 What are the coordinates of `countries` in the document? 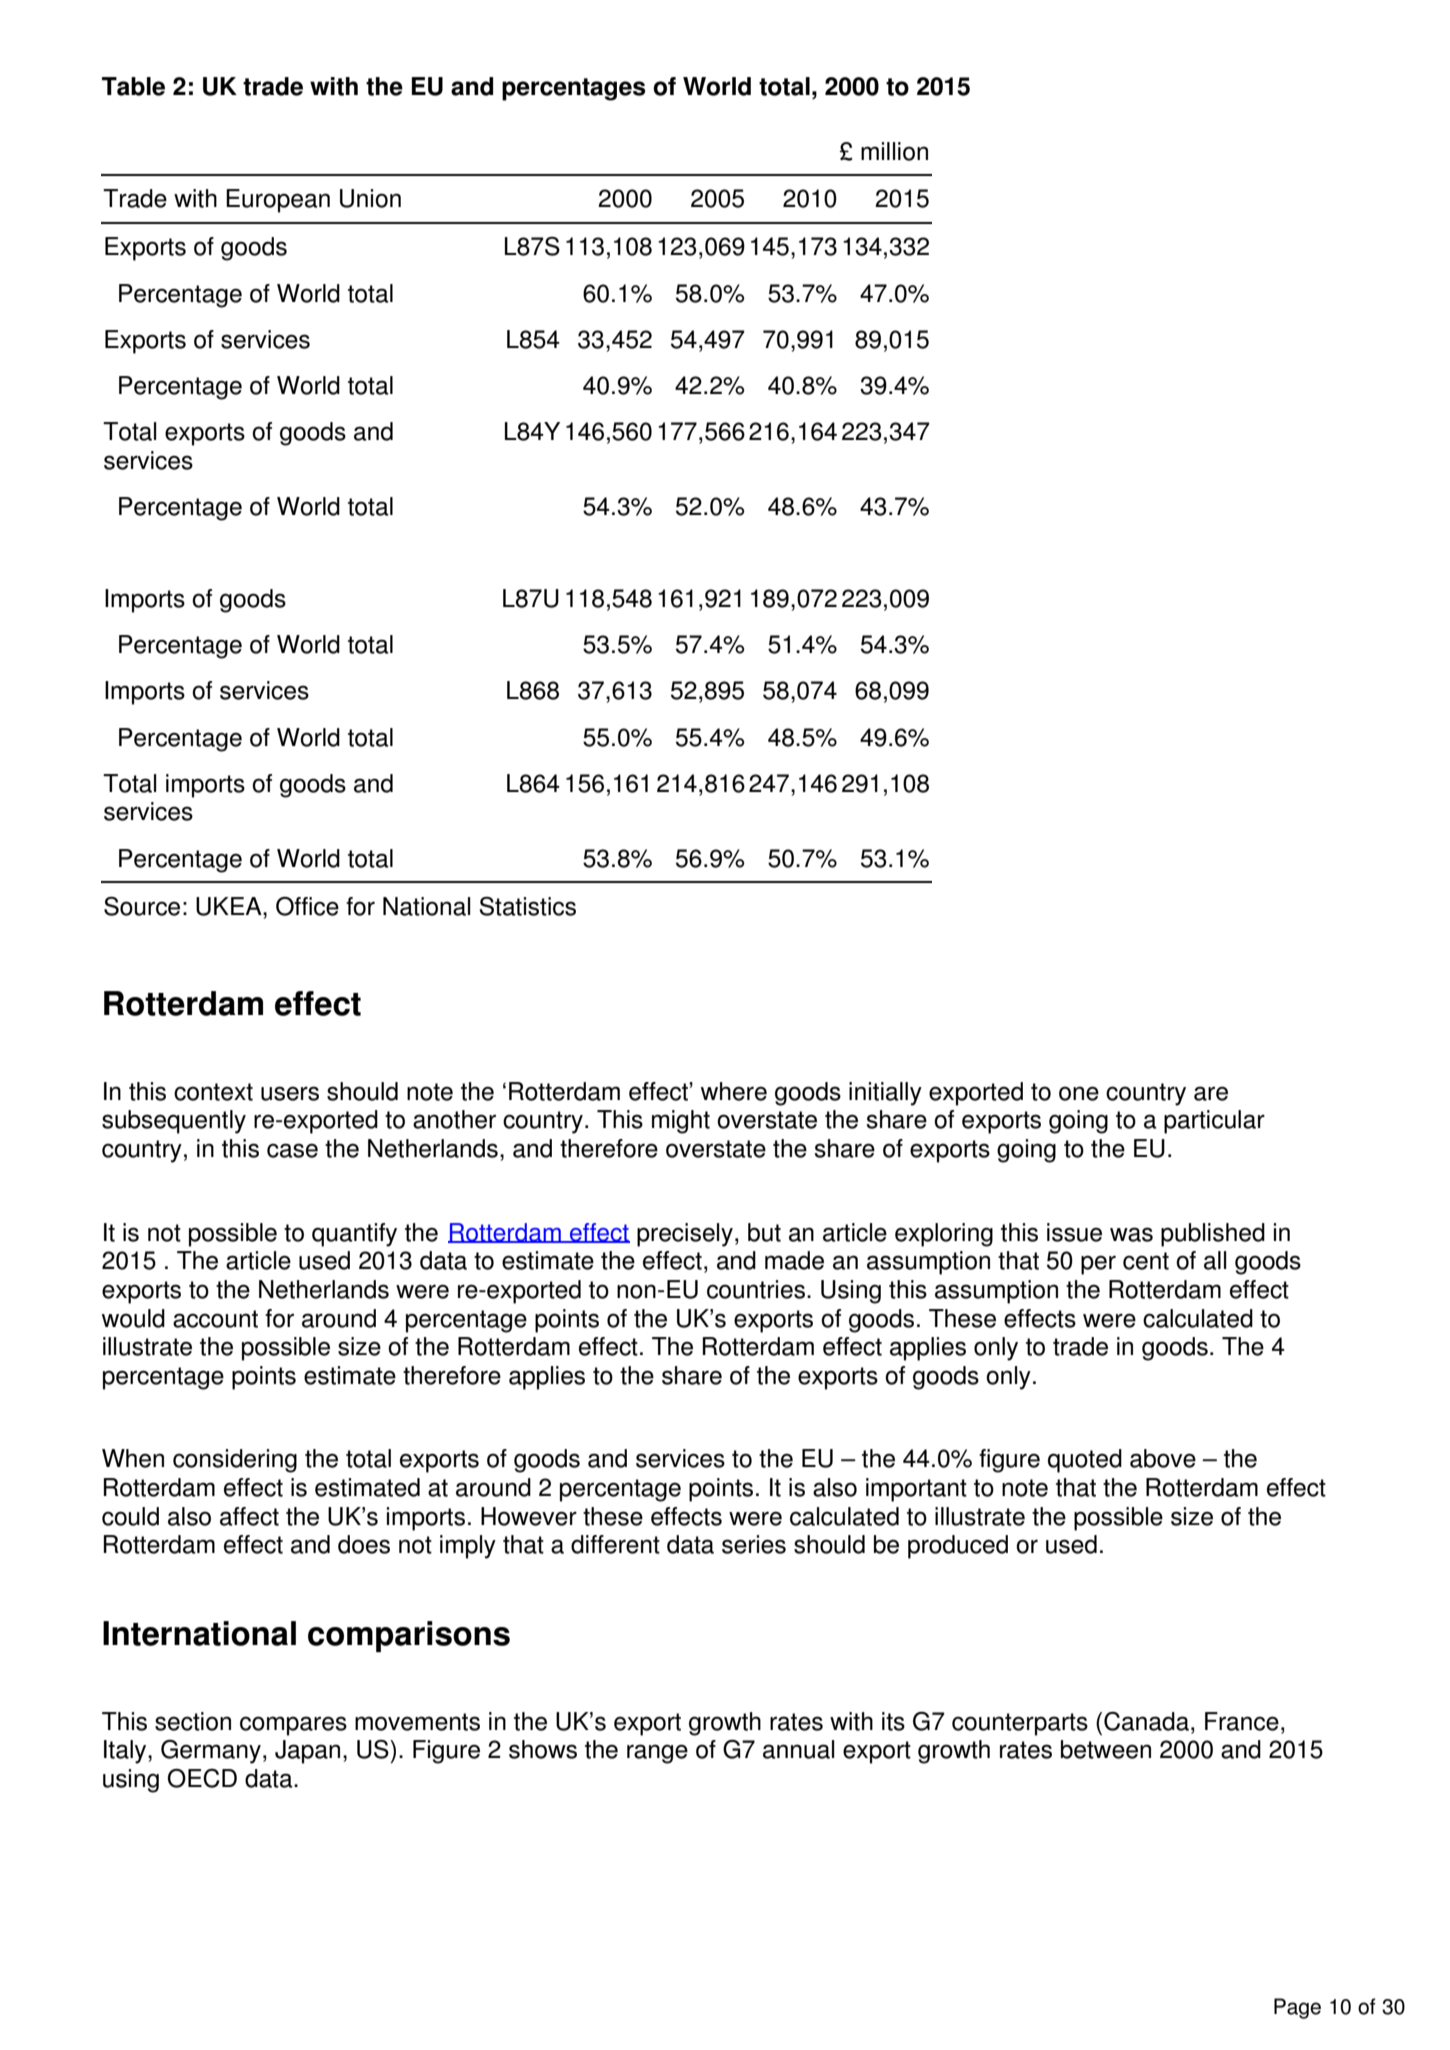 It's located at (756, 1289).
